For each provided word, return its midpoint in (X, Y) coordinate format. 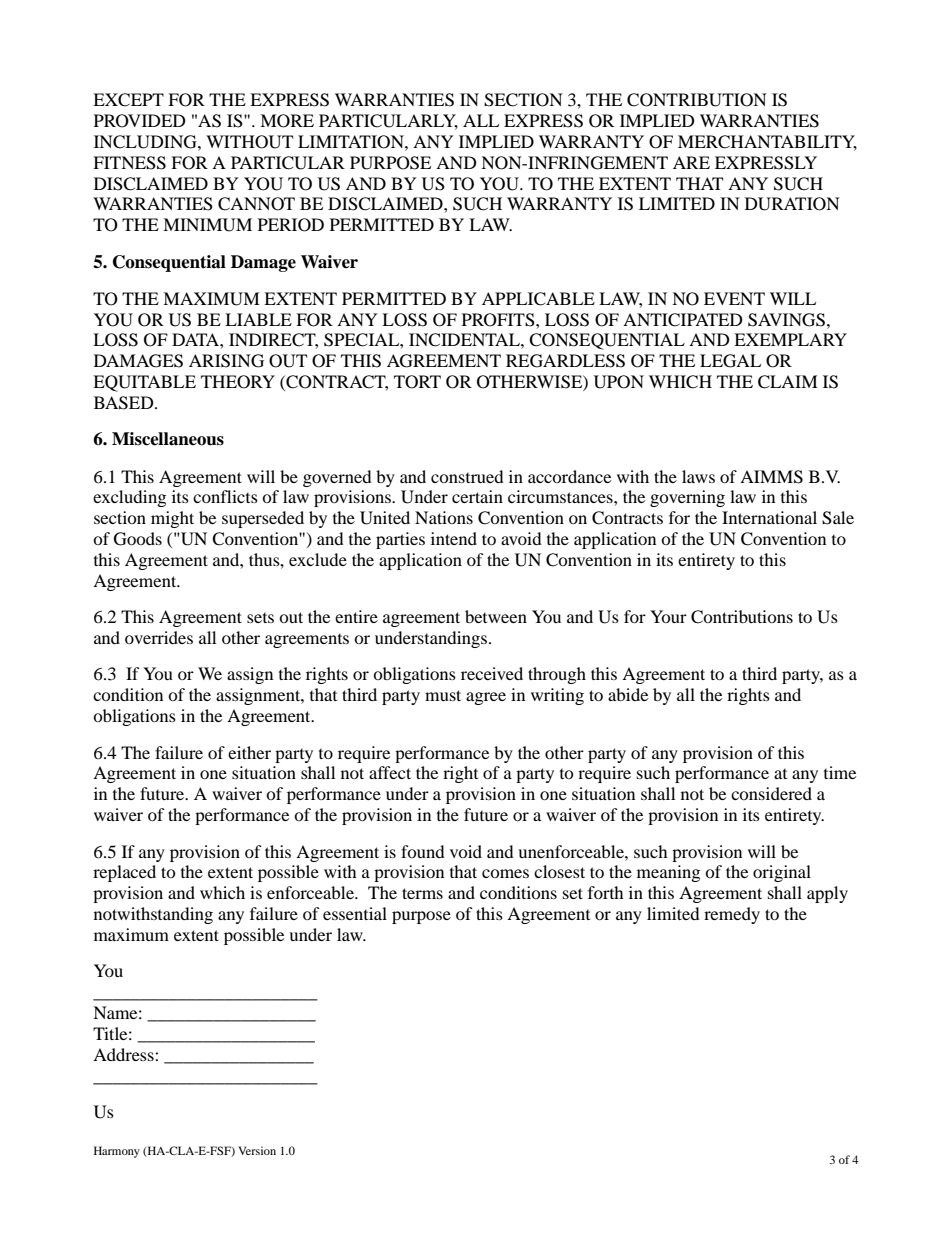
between (496, 616)
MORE (287, 121)
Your (668, 616)
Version (257, 1150)
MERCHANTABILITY (767, 143)
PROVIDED (140, 121)
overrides (159, 637)
